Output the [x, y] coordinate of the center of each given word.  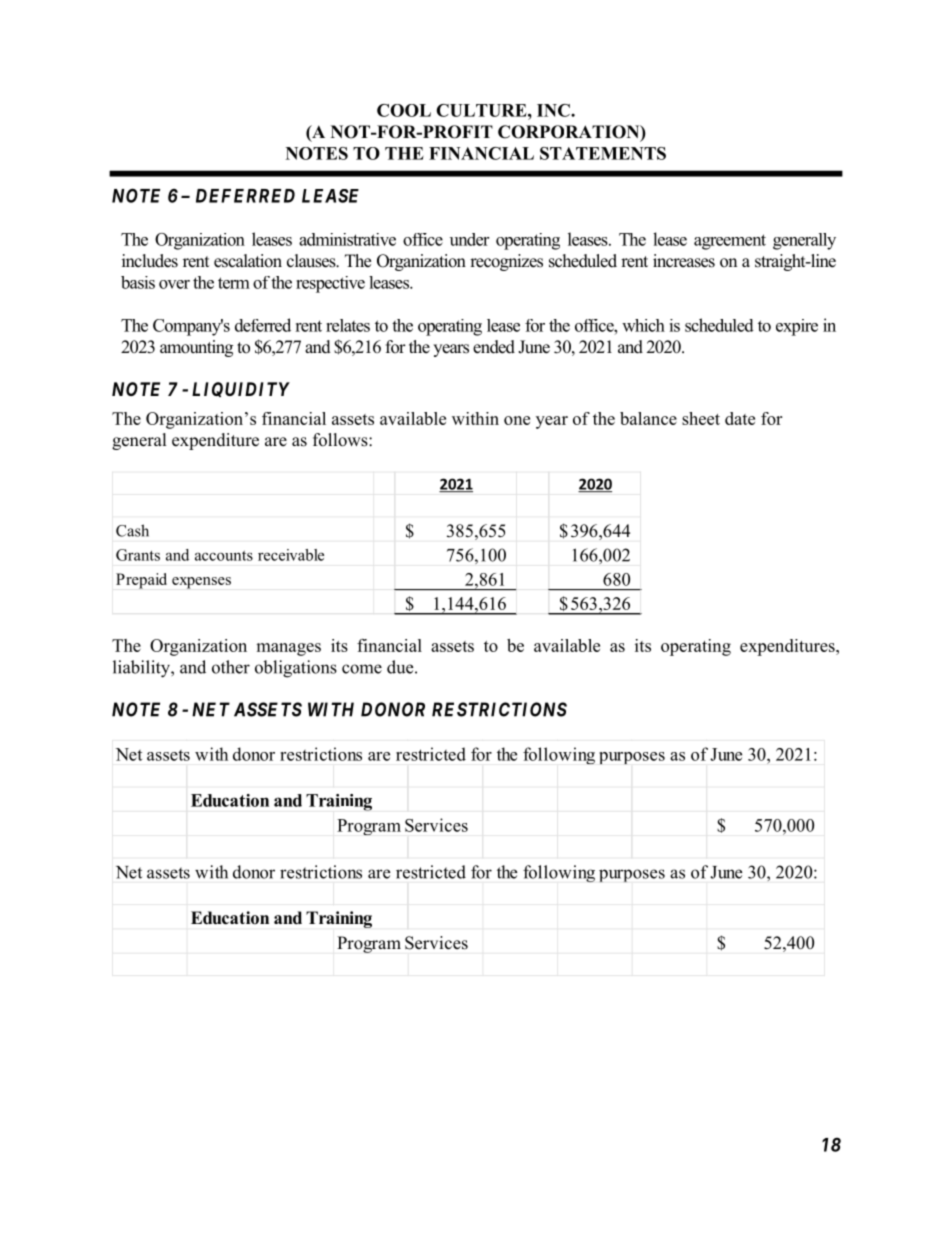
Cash [132, 530]
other [231, 667]
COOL [404, 110]
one [517, 420]
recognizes [506, 262]
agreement [730, 242]
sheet [701, 418]
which [643, 325]
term [234, 283]
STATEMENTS [603, 153]
